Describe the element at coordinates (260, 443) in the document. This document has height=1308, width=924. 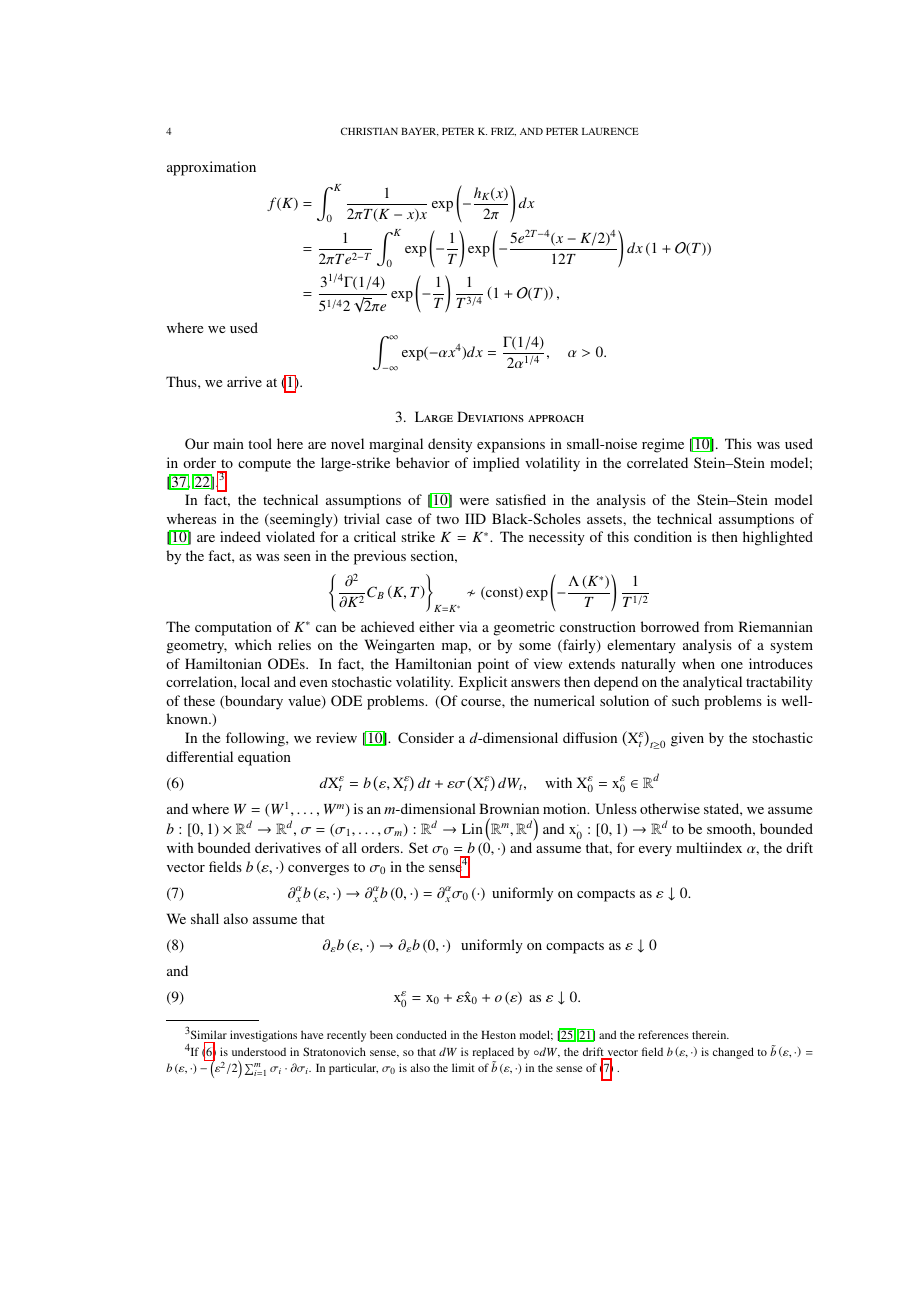
I see `tool` at that location.
